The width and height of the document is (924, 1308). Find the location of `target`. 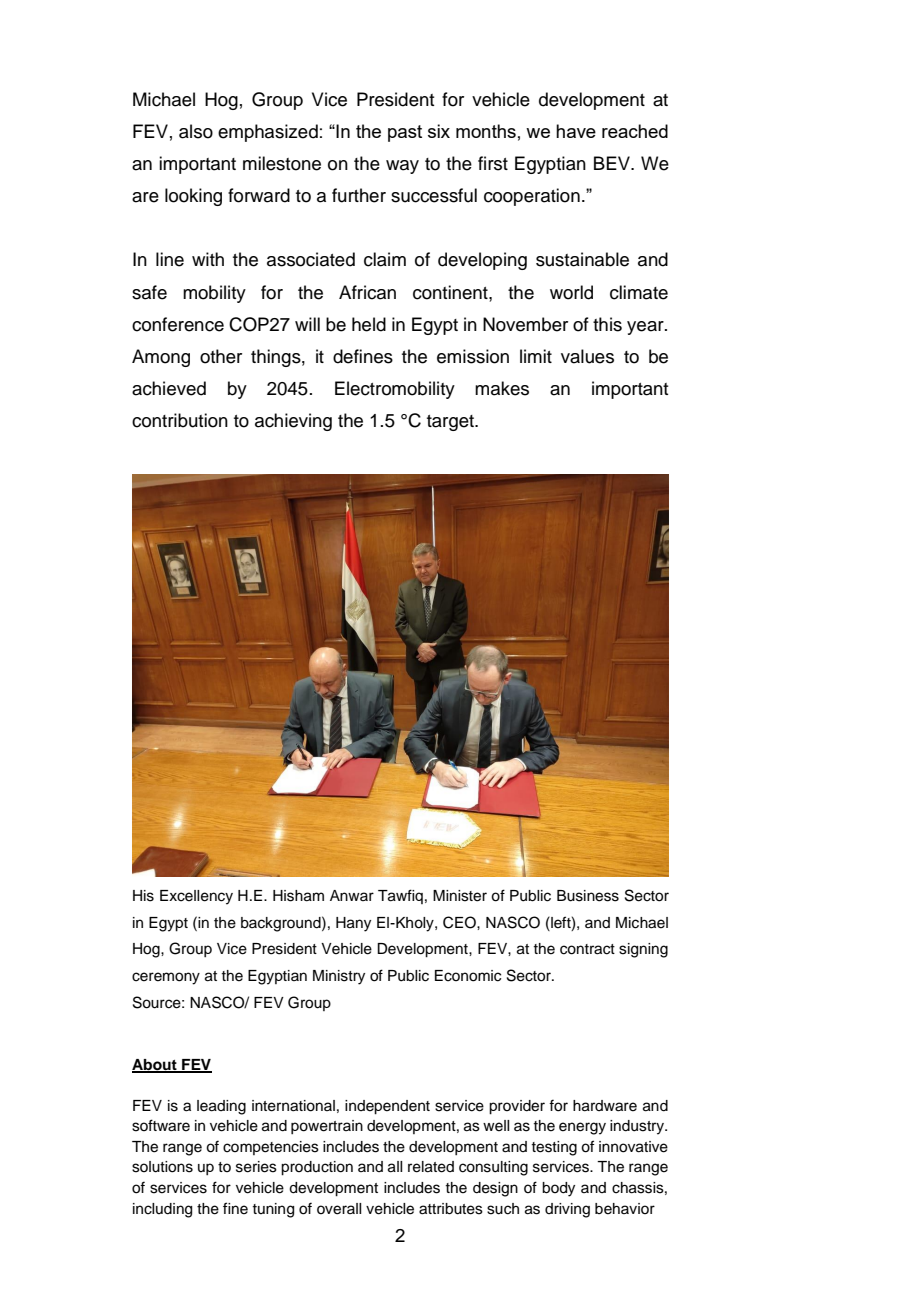

target is located at coordinates (451, 423).
